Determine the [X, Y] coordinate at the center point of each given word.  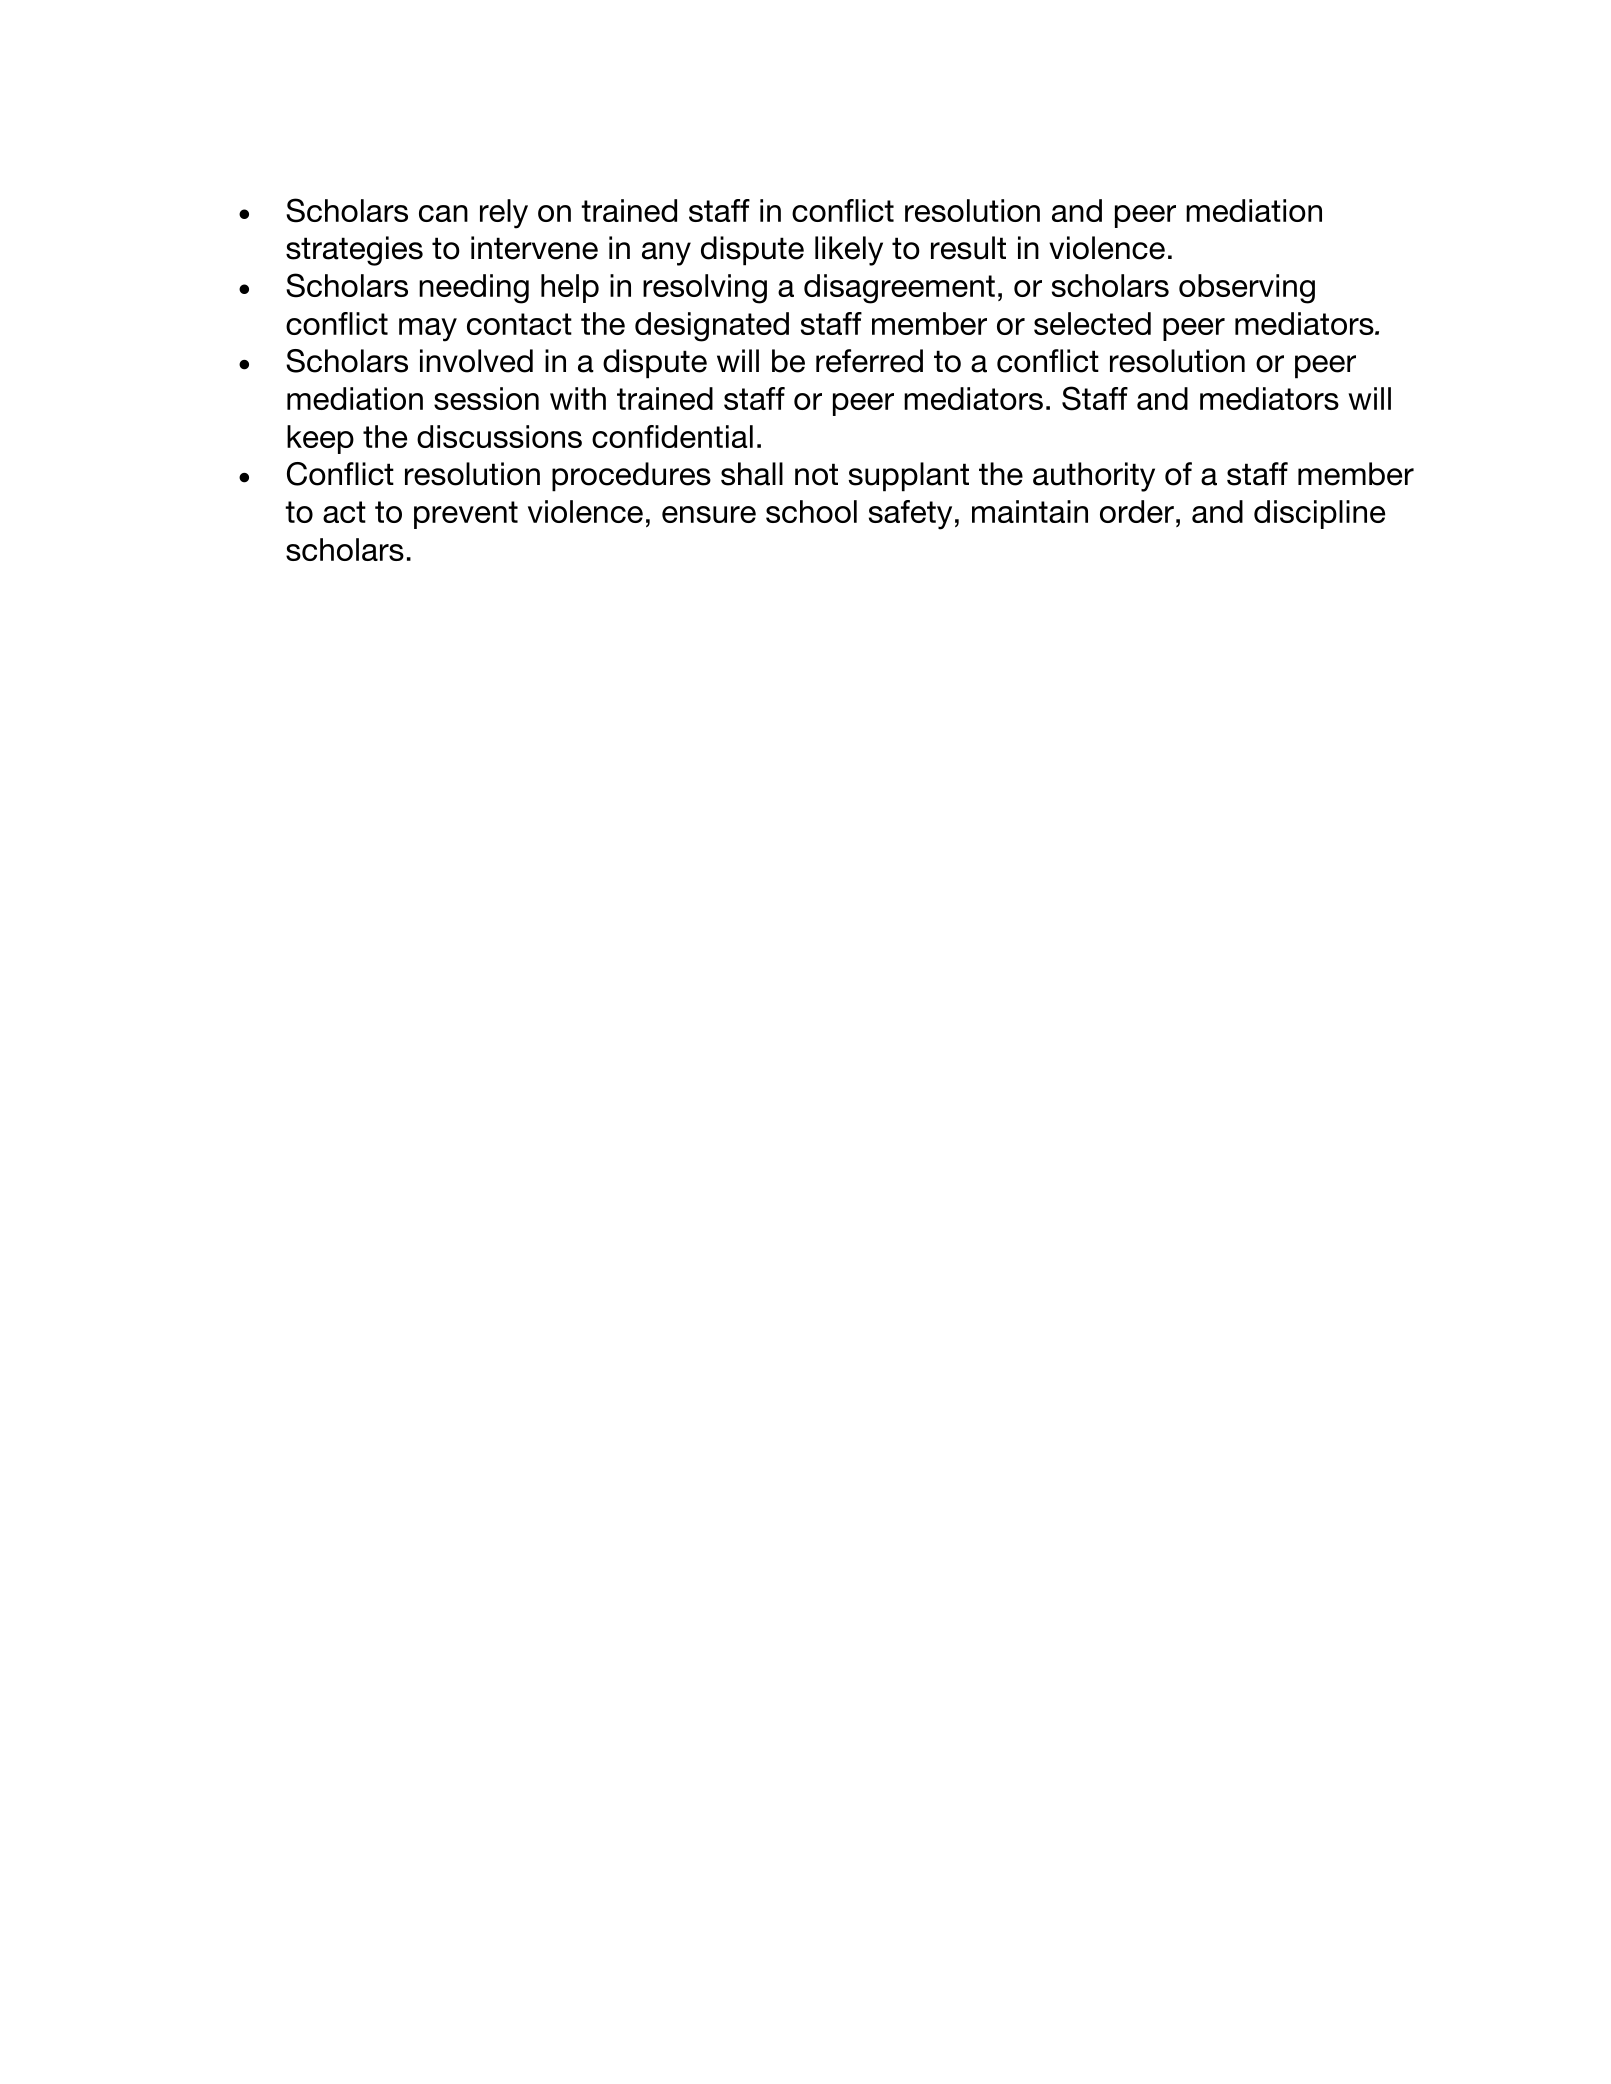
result [968, 248]
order [1137, 511]
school [811, 511]
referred [869, 361]
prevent [466, 515]
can [443, 213]
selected [1092, 323]
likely [849, 251]
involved [476, 361]
